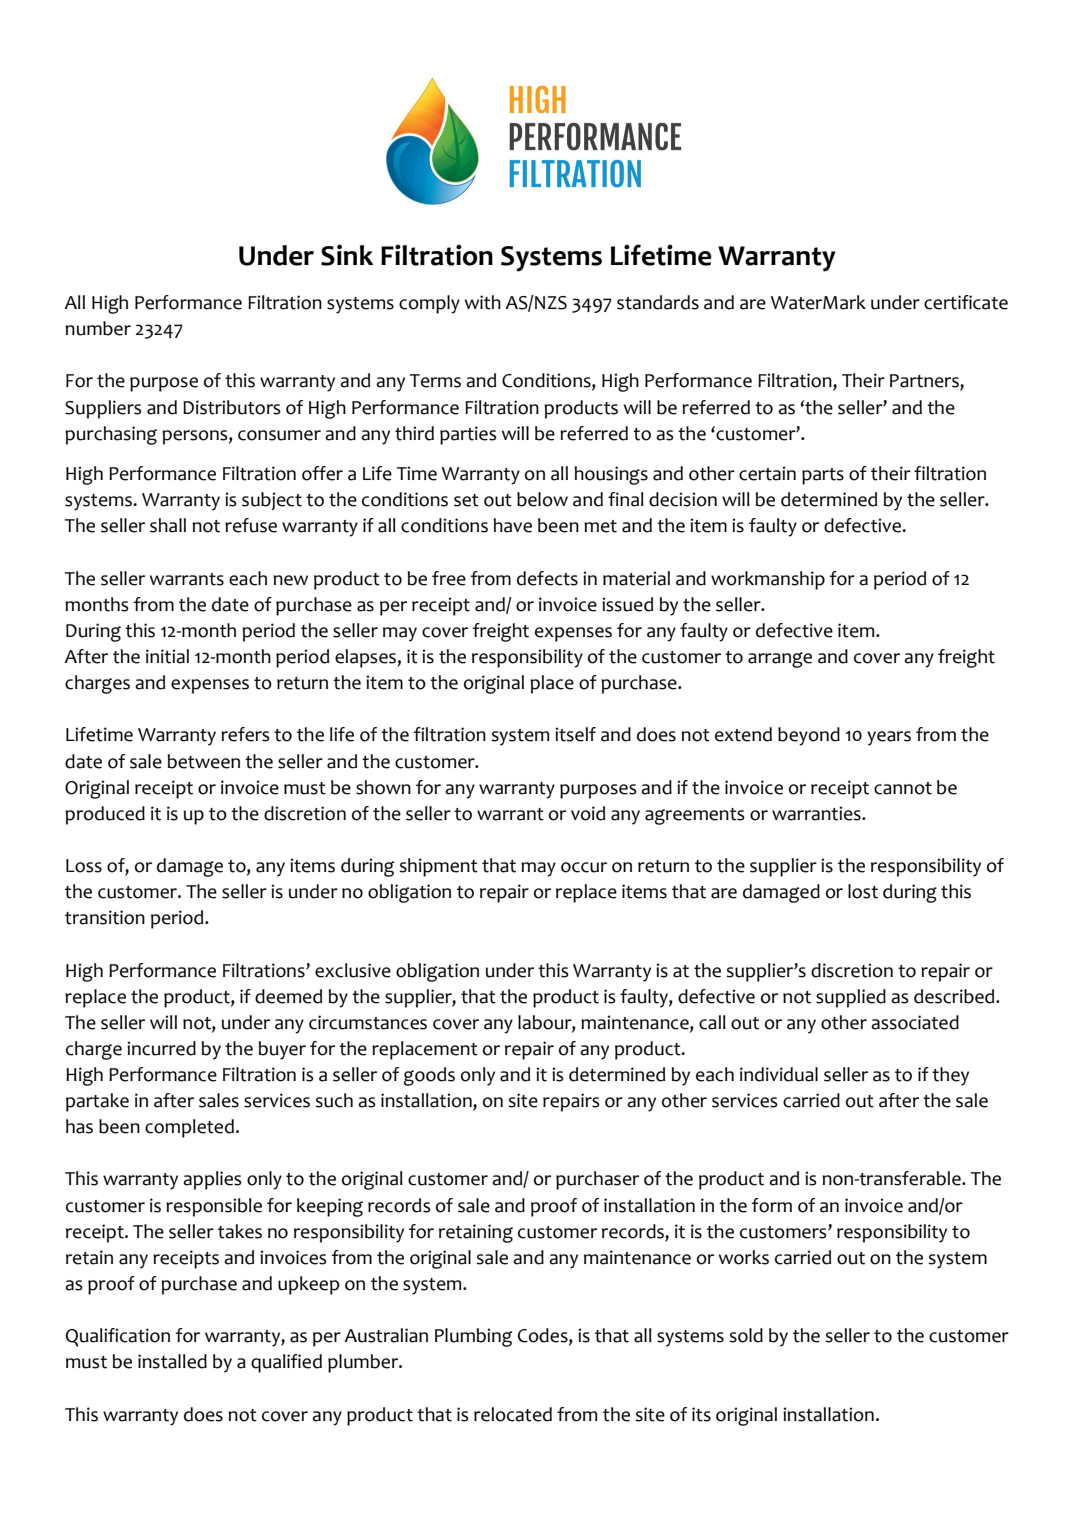 This page has width=1074, height=1518. Describe the element at coordinates (513, 1414) in the page. I see `relocated` at that location.
